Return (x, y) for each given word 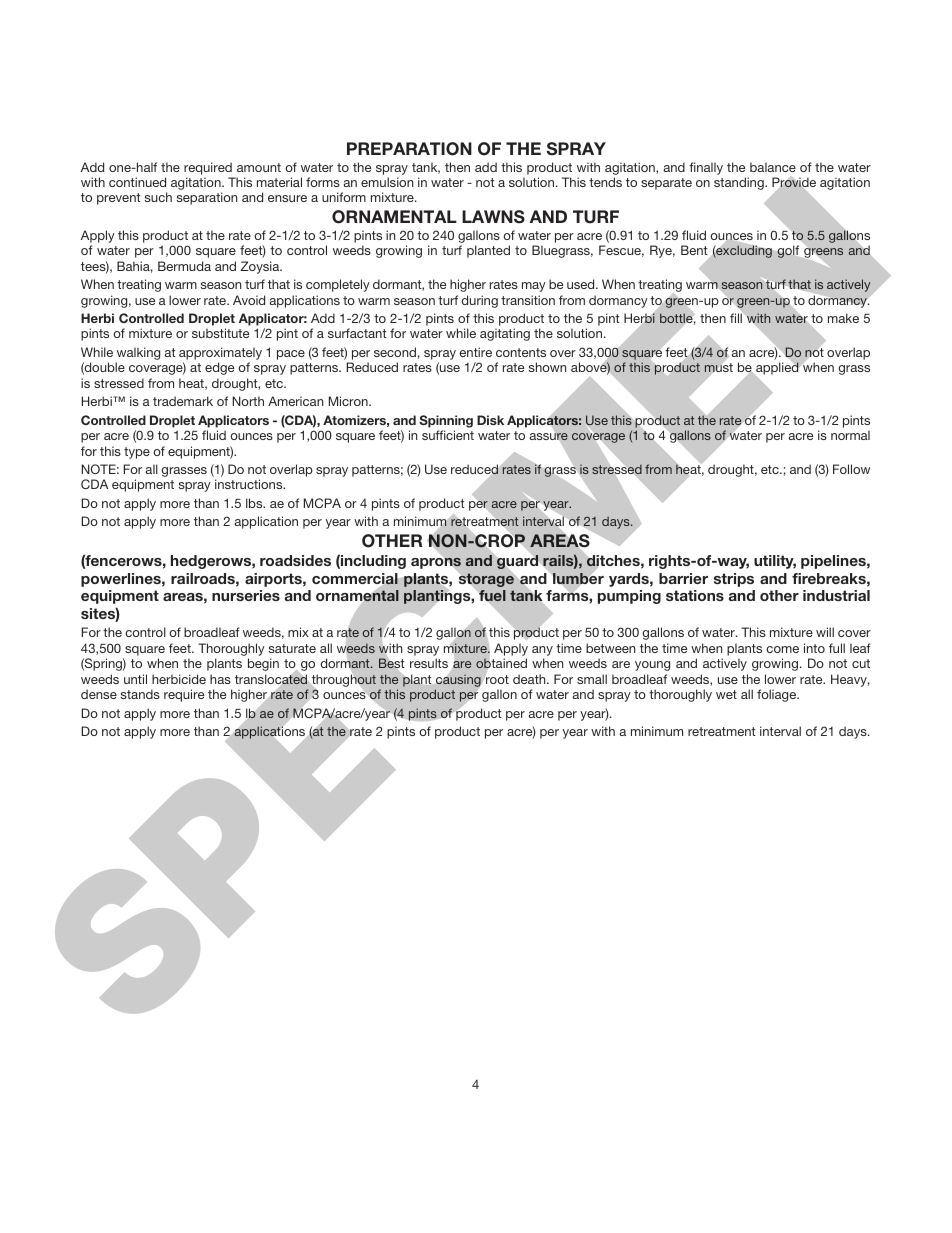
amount (259, 167)
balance (773, 167)
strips (734, 580)
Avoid (249, 300)
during (479, 301)
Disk (490, 420)
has (220, 679)
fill (737, 317)
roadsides (295, 560)
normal (850, 435)
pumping (629, 597)
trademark (183, 401)
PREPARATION (409, 149)
